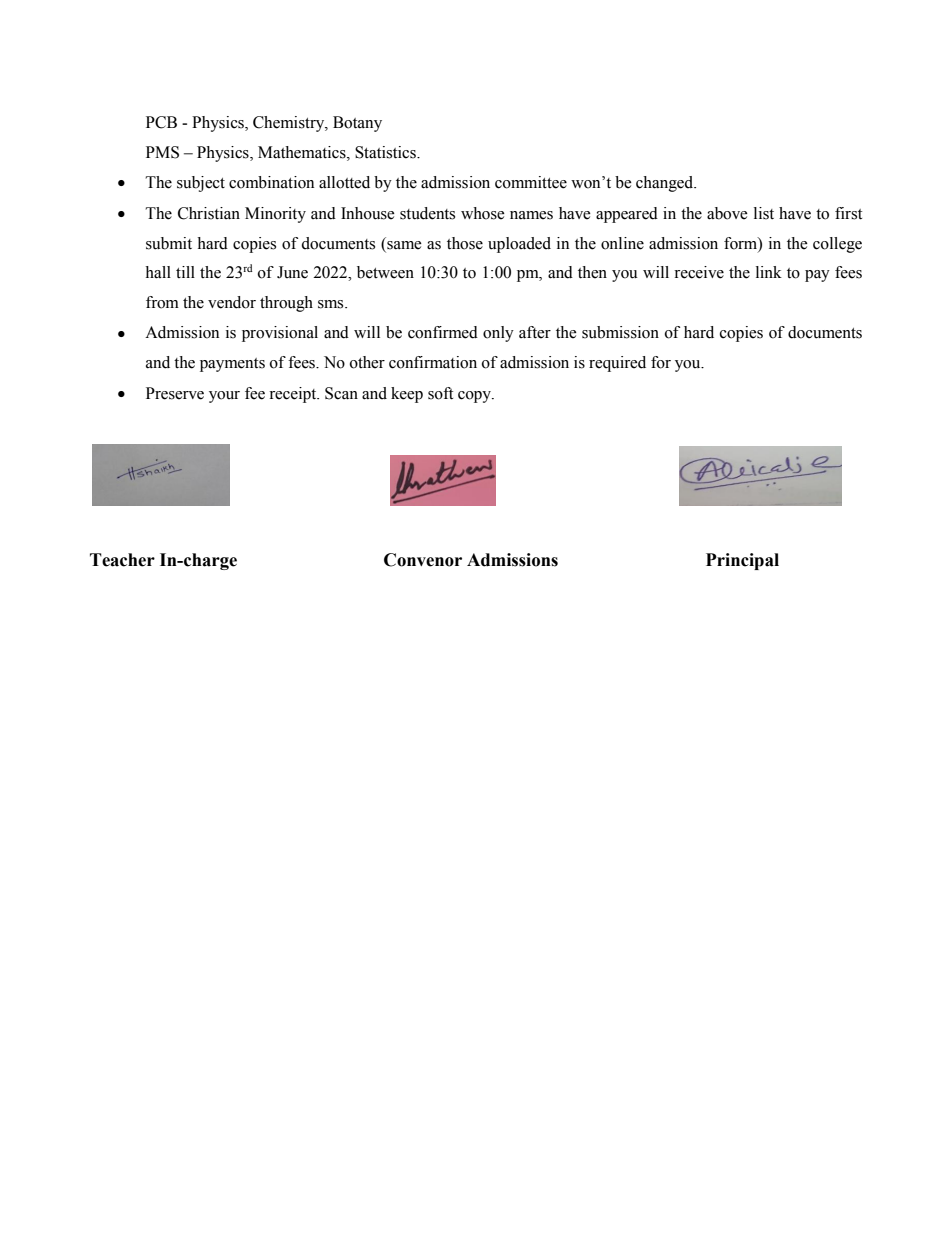 The height and width of the screenshot is (1233, 952). I want to click on Teacher, so click(122, 560).
